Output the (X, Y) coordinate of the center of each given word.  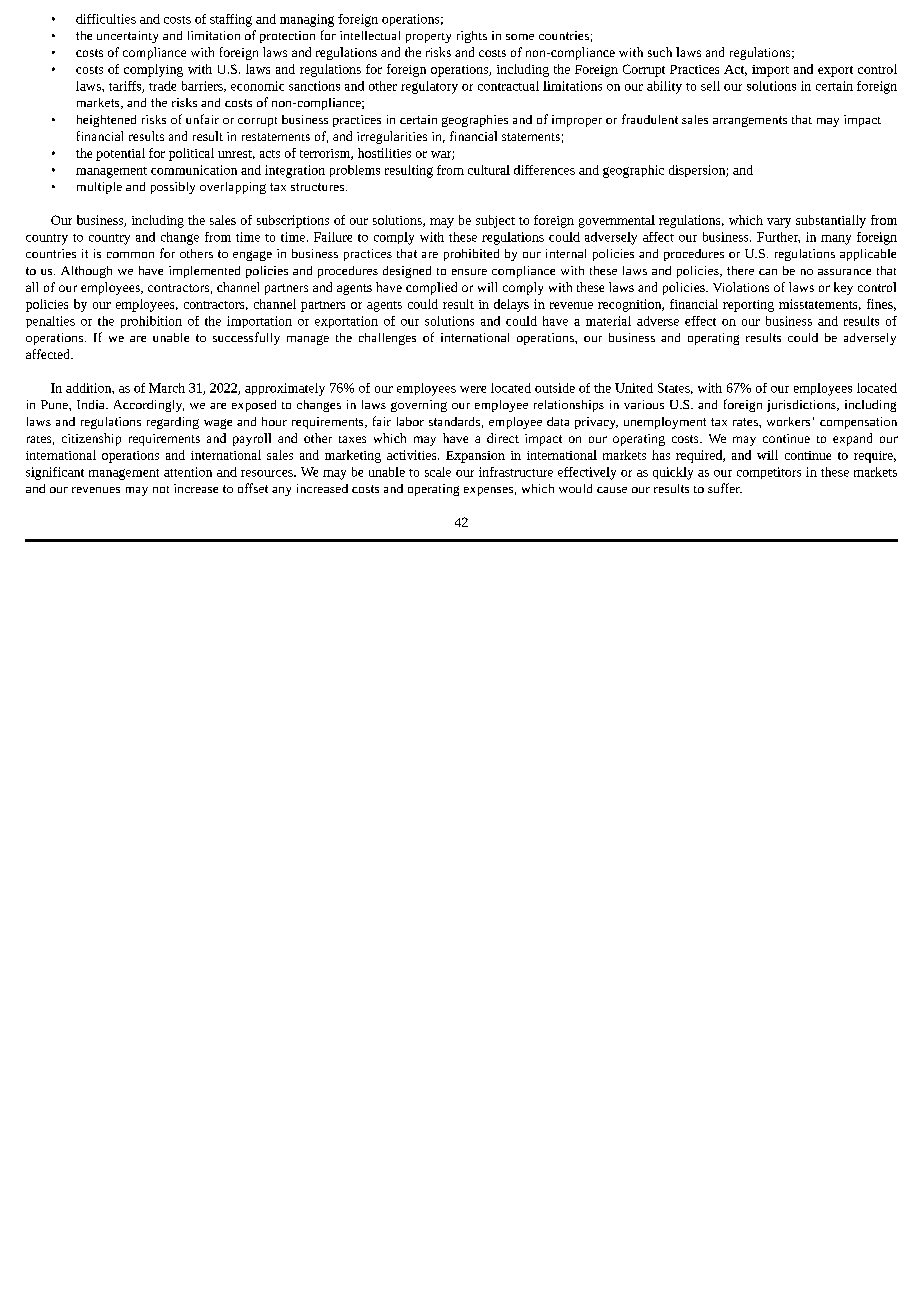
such (660, 52)
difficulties (106, 19)
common (130, 255)
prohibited (471, 255)
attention (188, 472)
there (740, 270)
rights (472, 37)
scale (438, 472)
